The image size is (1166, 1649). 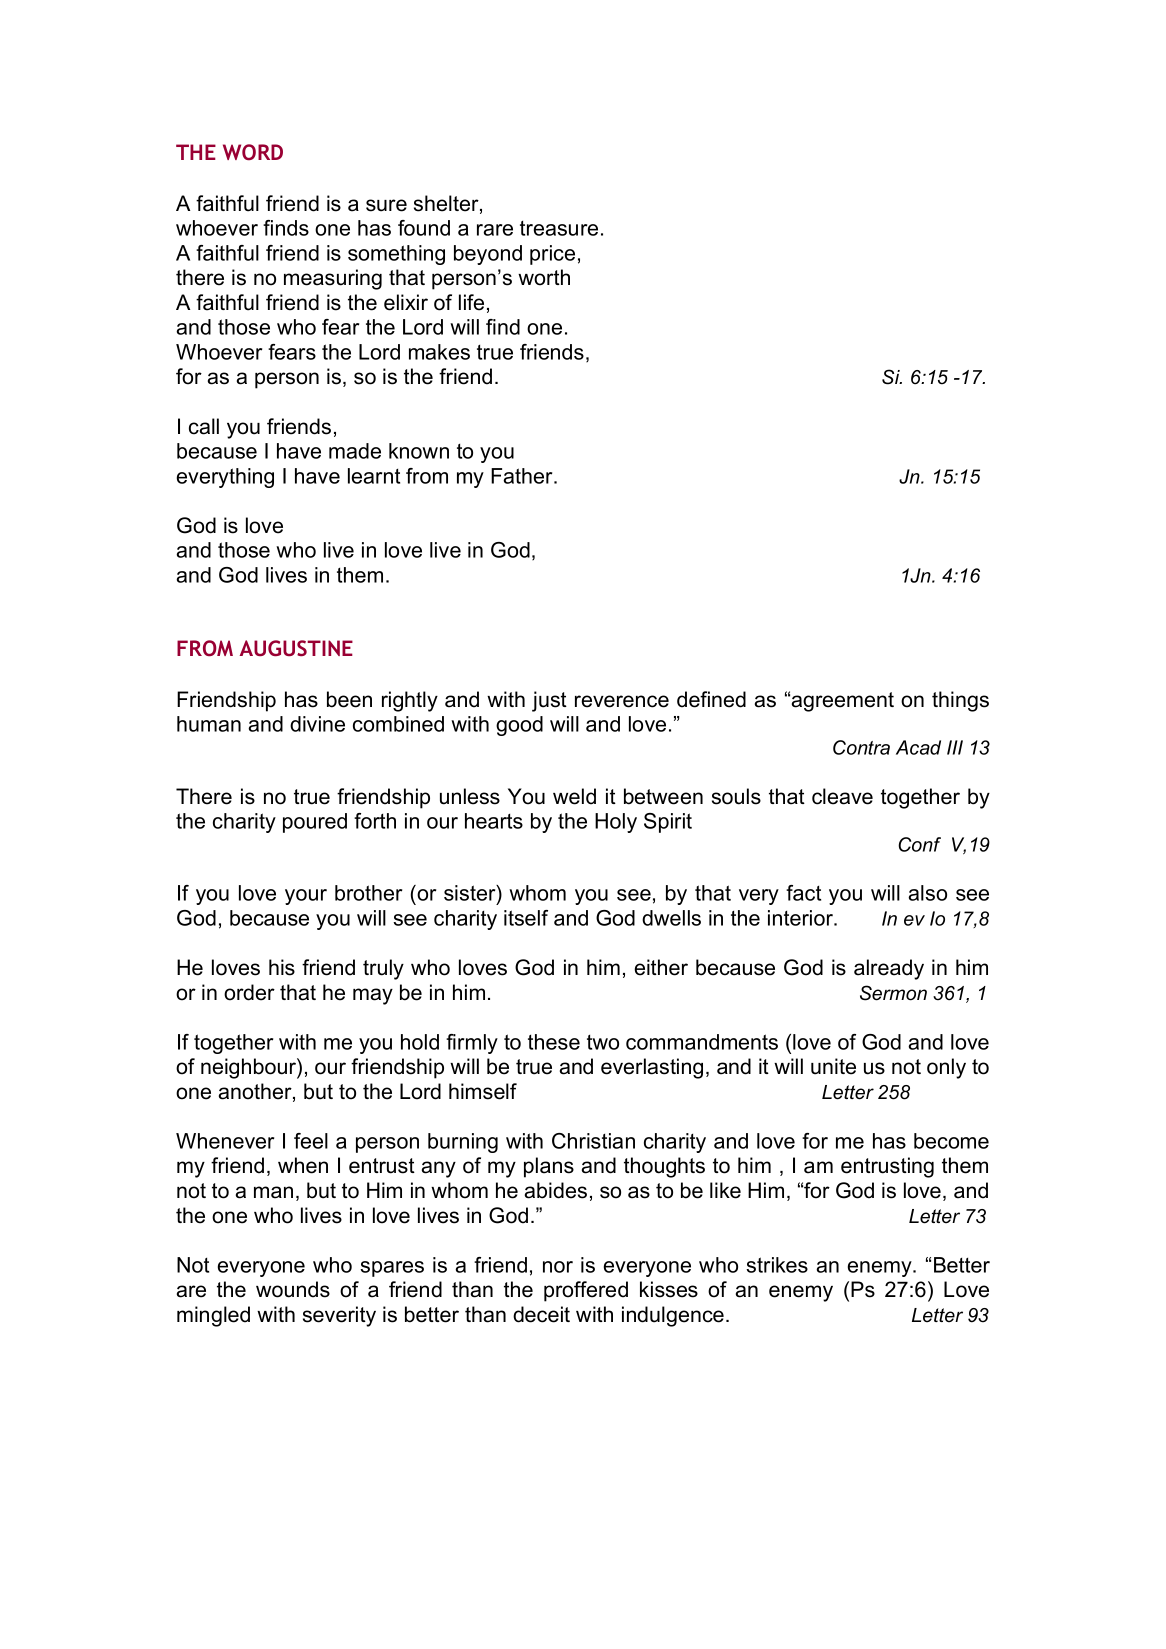 What do you see at coordinates (893, 993) in the screenshot?
I see `Sermon` at bounding box center [893, 993].
